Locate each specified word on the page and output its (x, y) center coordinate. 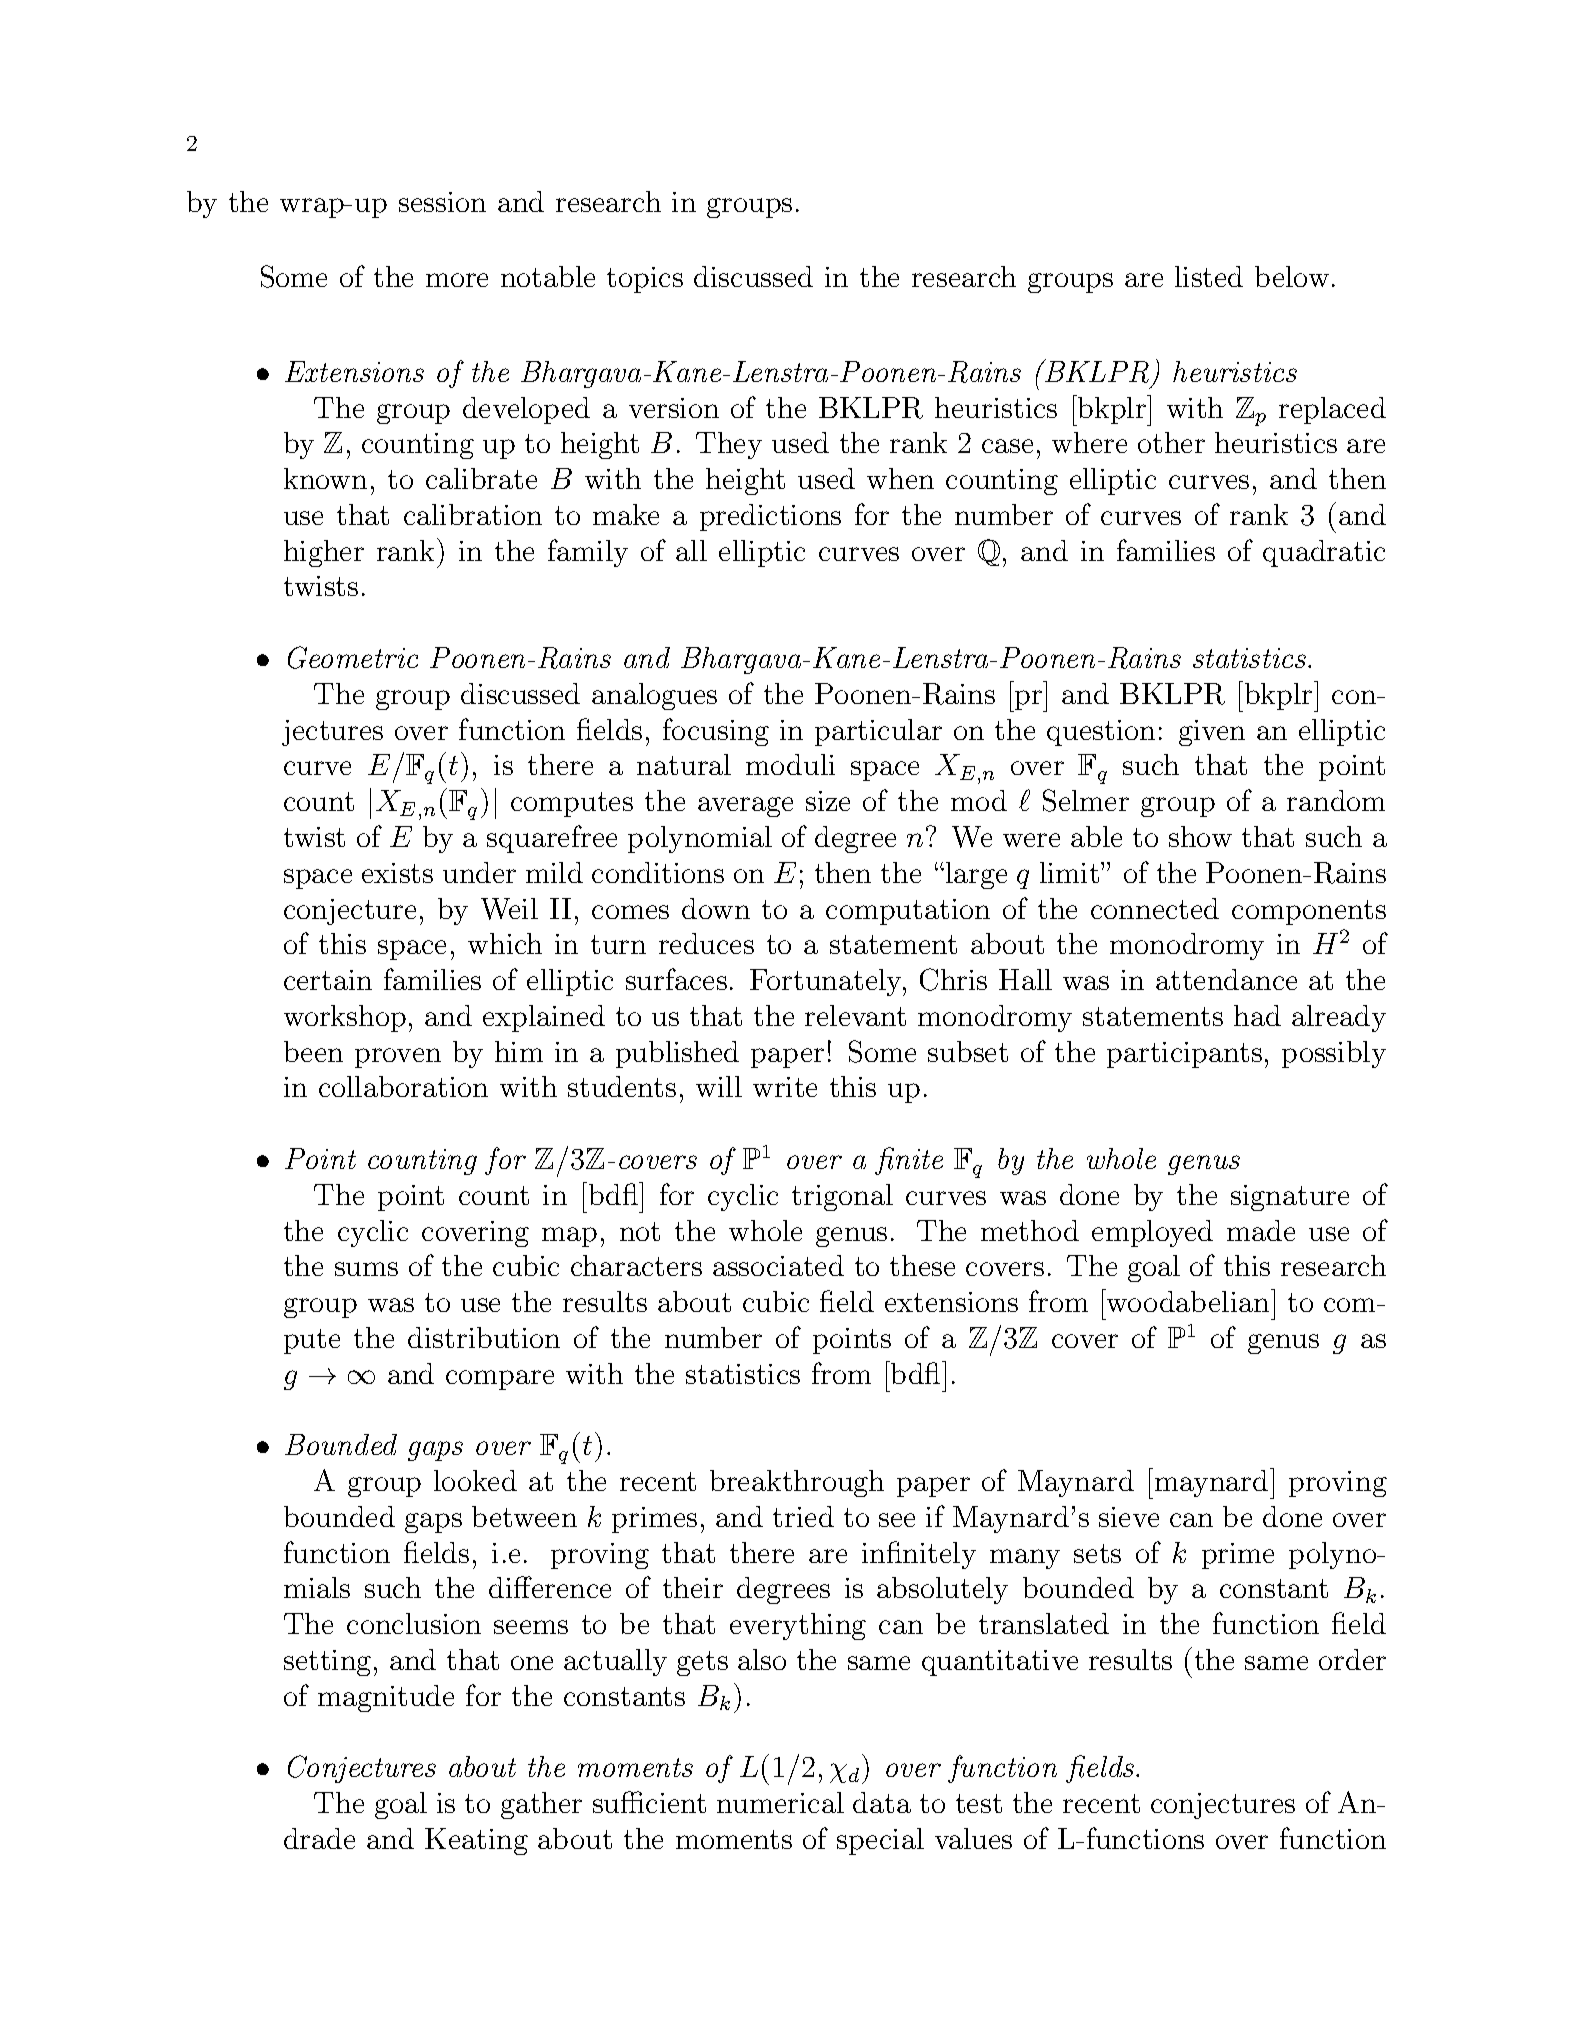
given (1212, 733)
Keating (476, 1841)
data (882, 1802)
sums (366, 1269)
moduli (790, 764)
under (479, 872)
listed (1209, 276)
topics (645, 280)
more (457, 280)
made (1261, 1230)
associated (778, 1265)
